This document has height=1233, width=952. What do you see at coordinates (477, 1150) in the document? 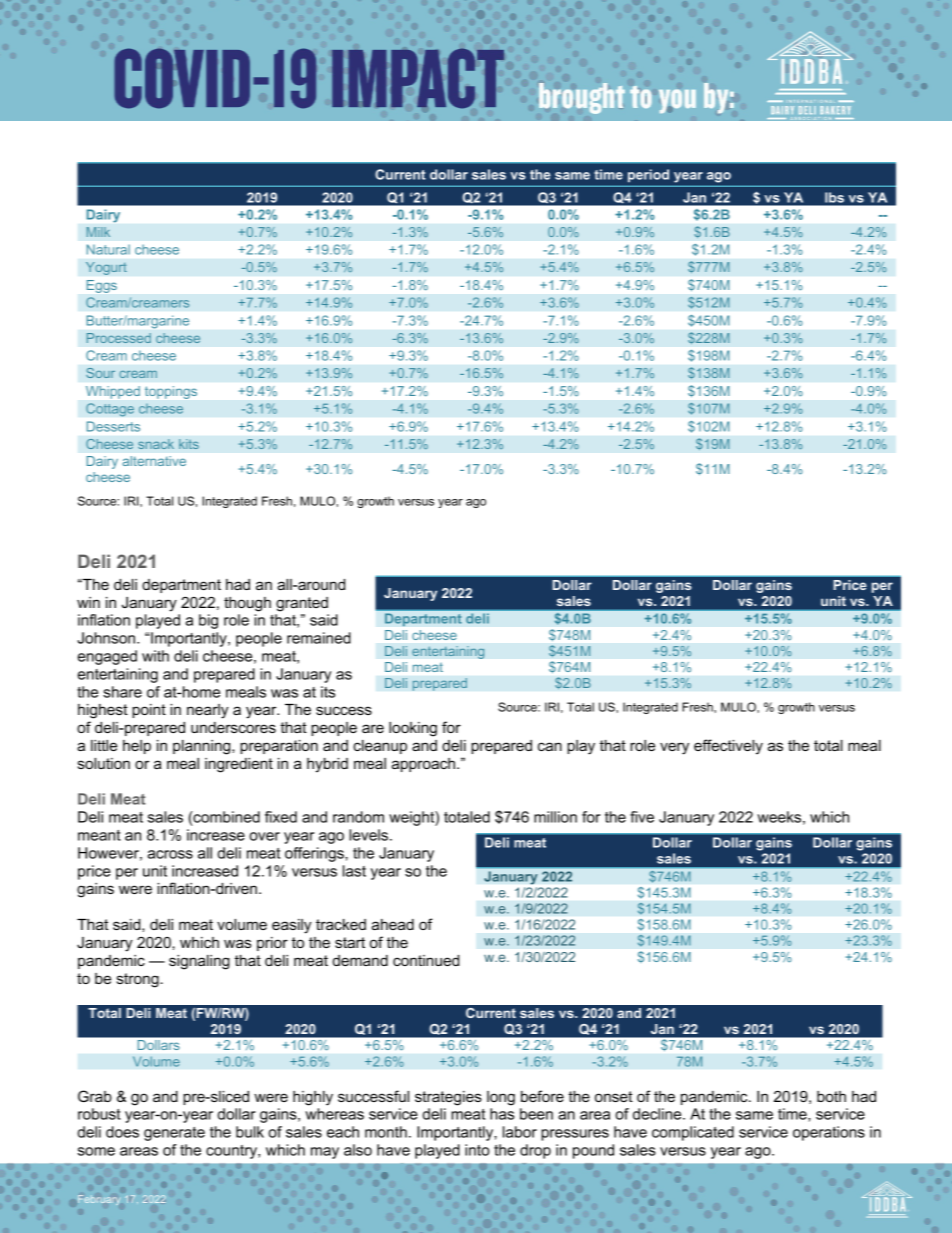
I see `into` at bounding box center [477, 1150].
